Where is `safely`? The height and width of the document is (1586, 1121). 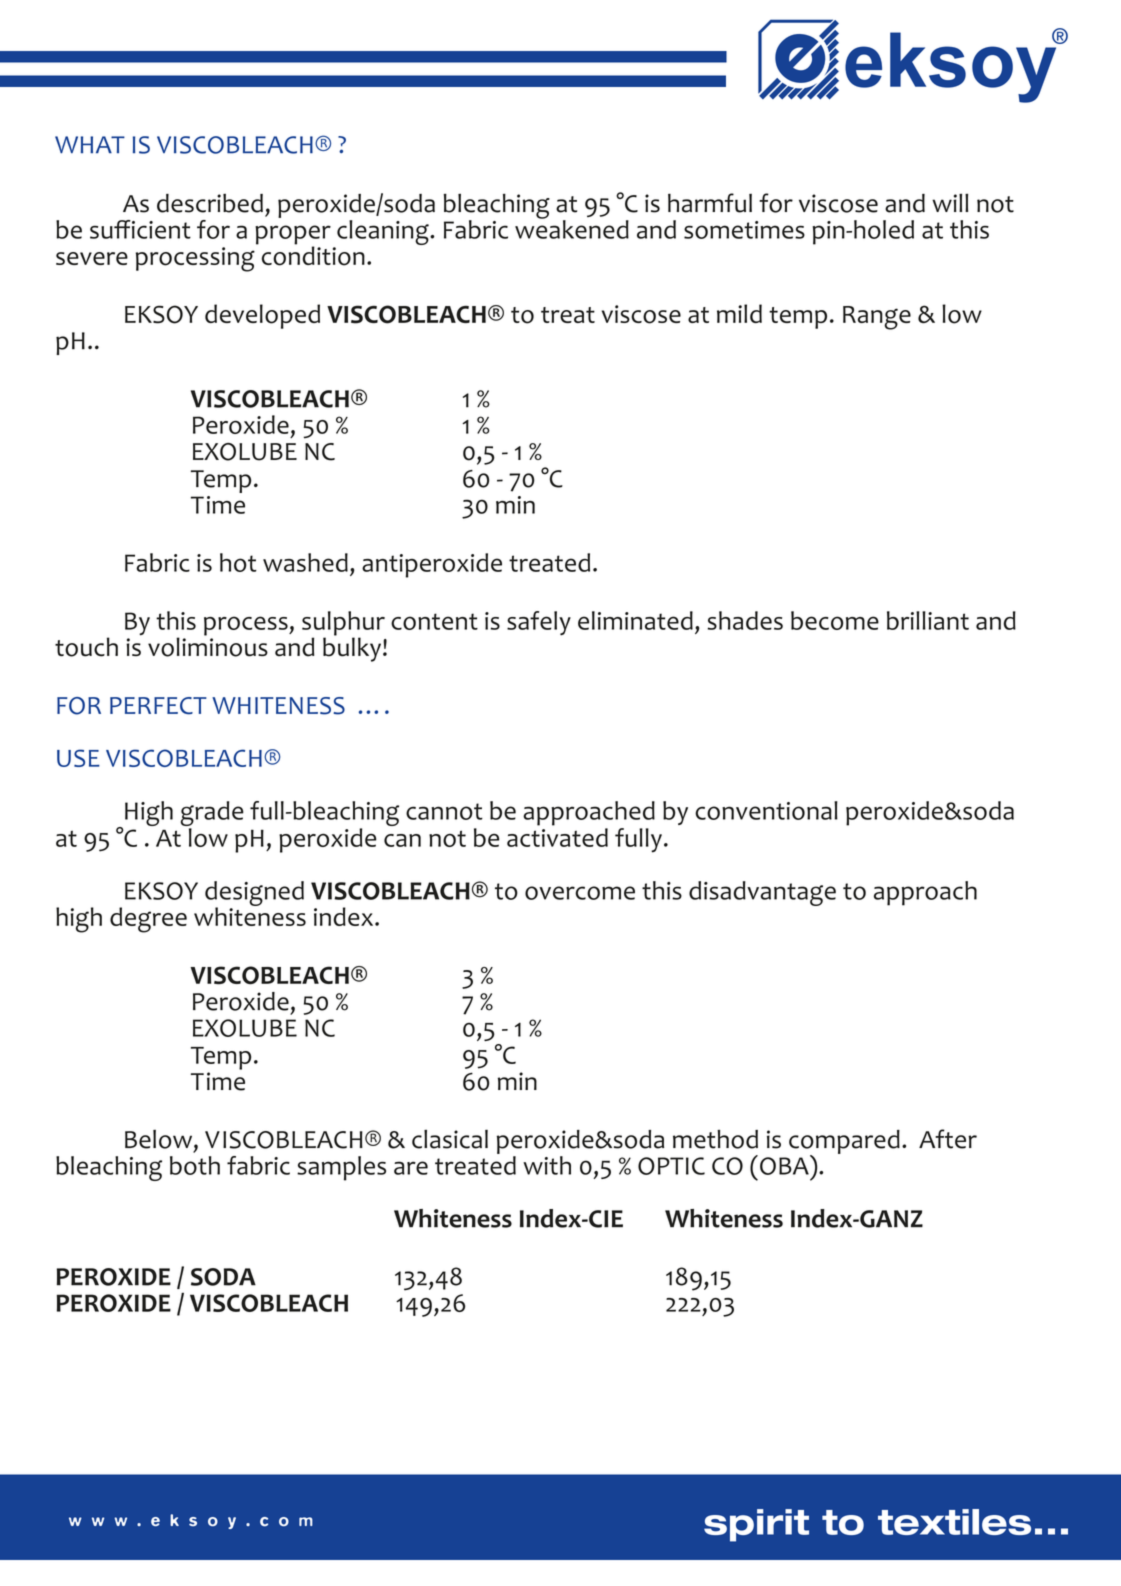 safely is located at coordinates (539, 623).
